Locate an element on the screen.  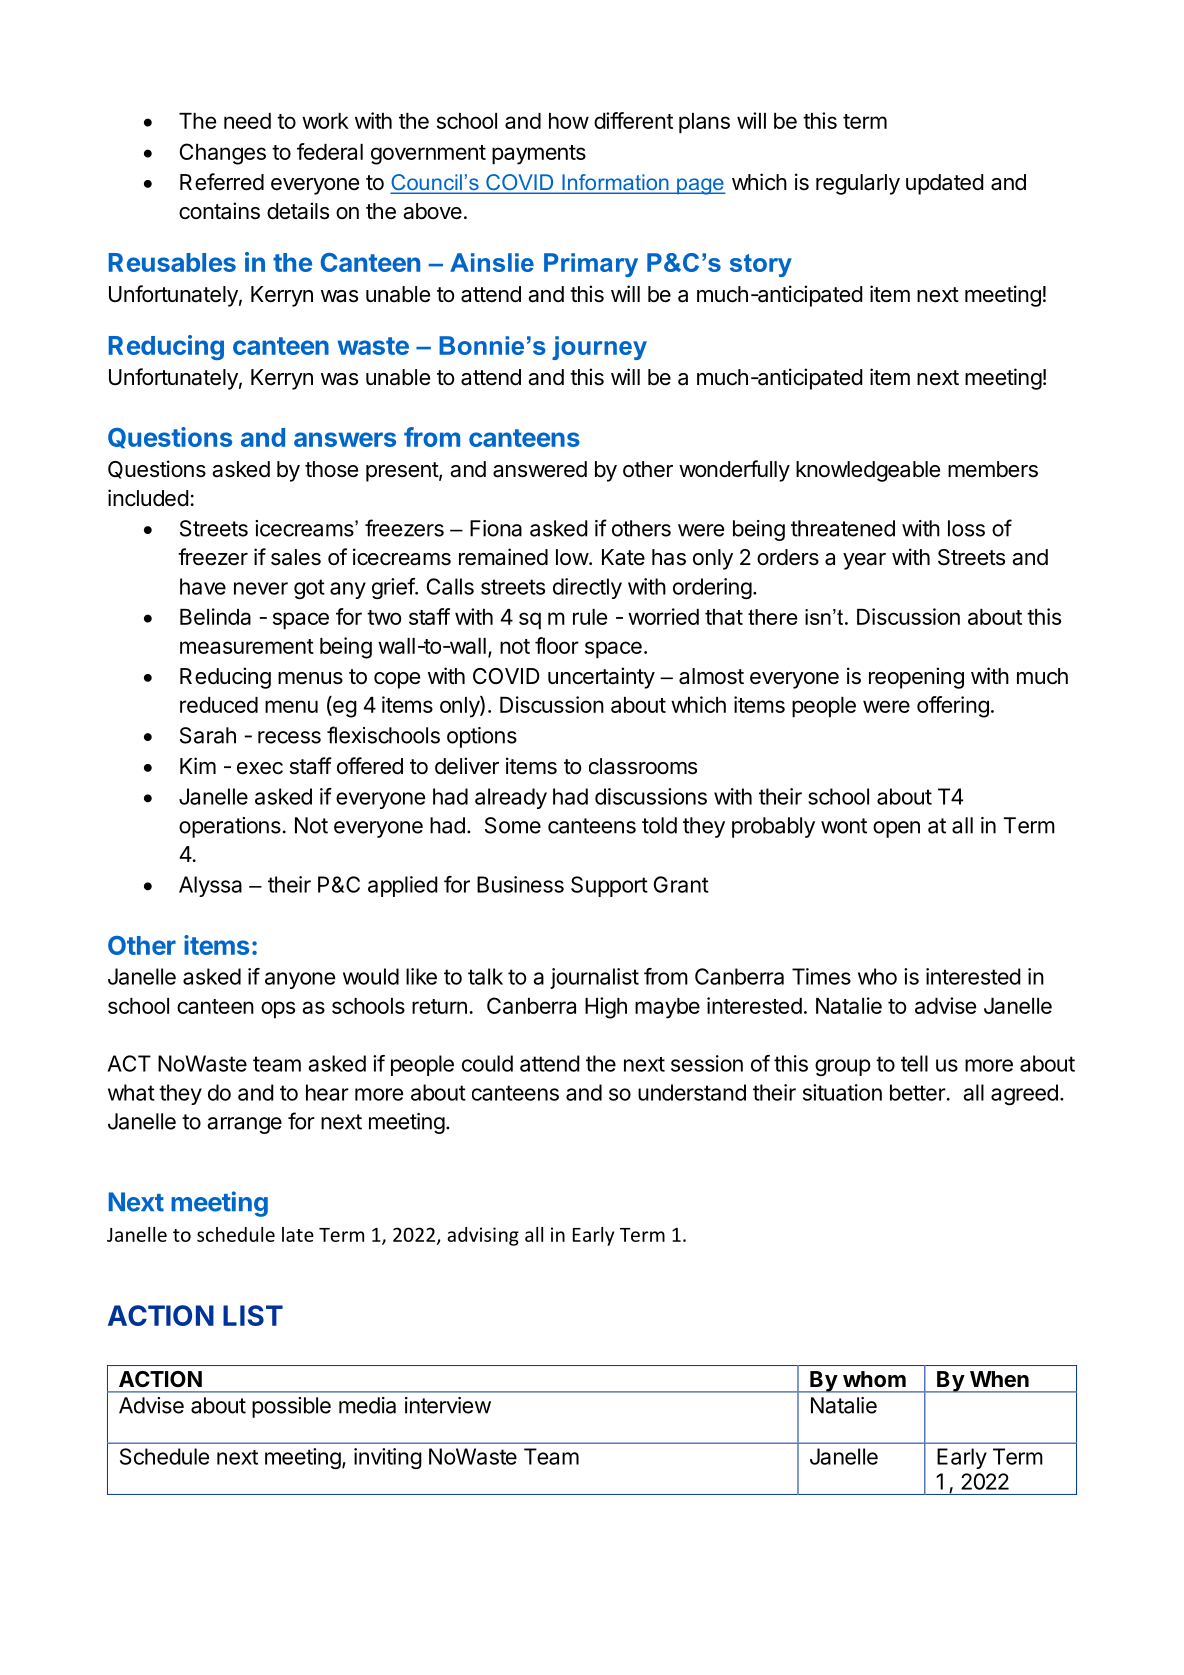
wont is located at coordinates (844, 826).
